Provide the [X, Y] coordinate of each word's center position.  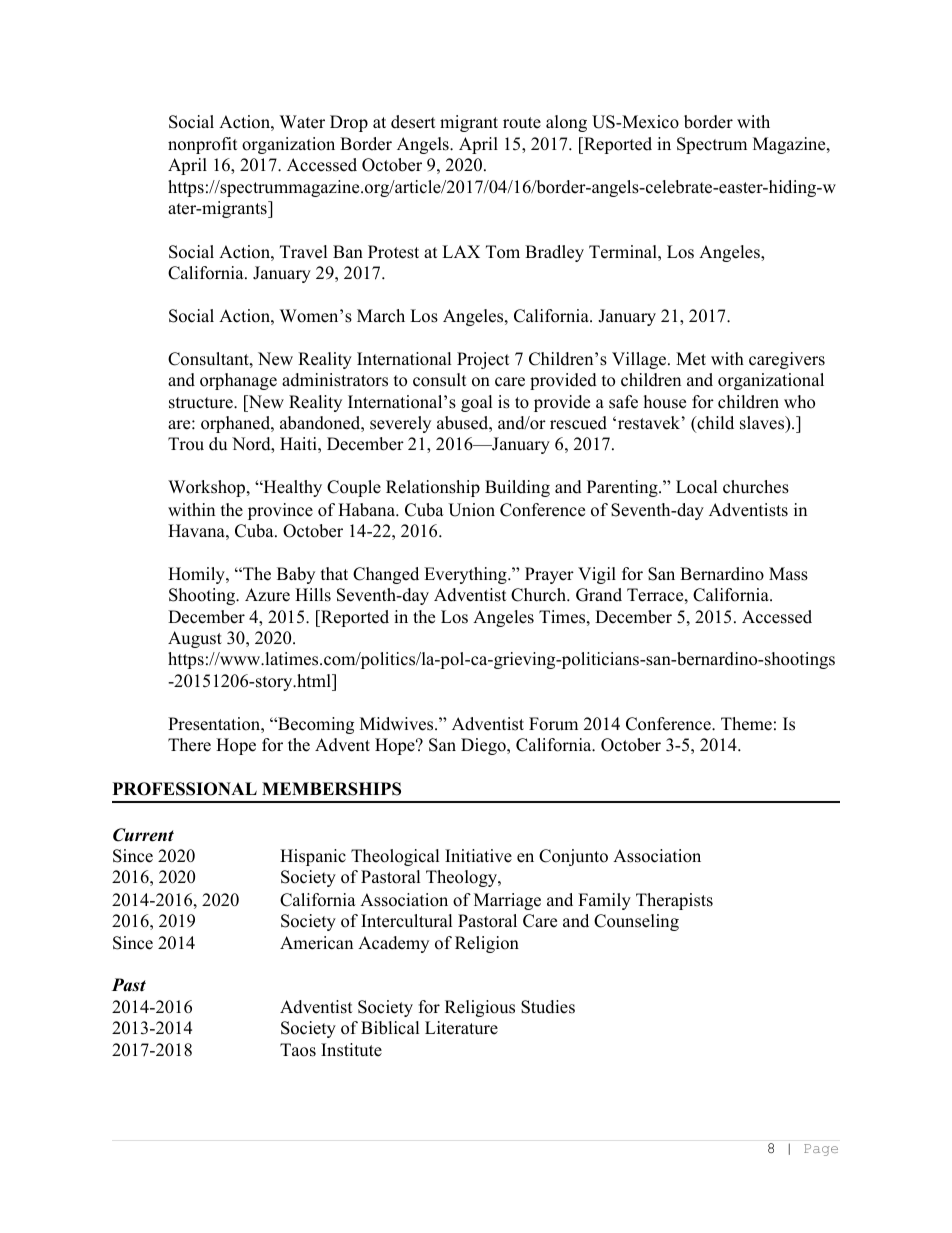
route [522, 123]
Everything [466, 575]
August [195, 639]
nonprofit [203, 145]
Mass [788, 574]
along [566, 123]
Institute [351, 1050]
